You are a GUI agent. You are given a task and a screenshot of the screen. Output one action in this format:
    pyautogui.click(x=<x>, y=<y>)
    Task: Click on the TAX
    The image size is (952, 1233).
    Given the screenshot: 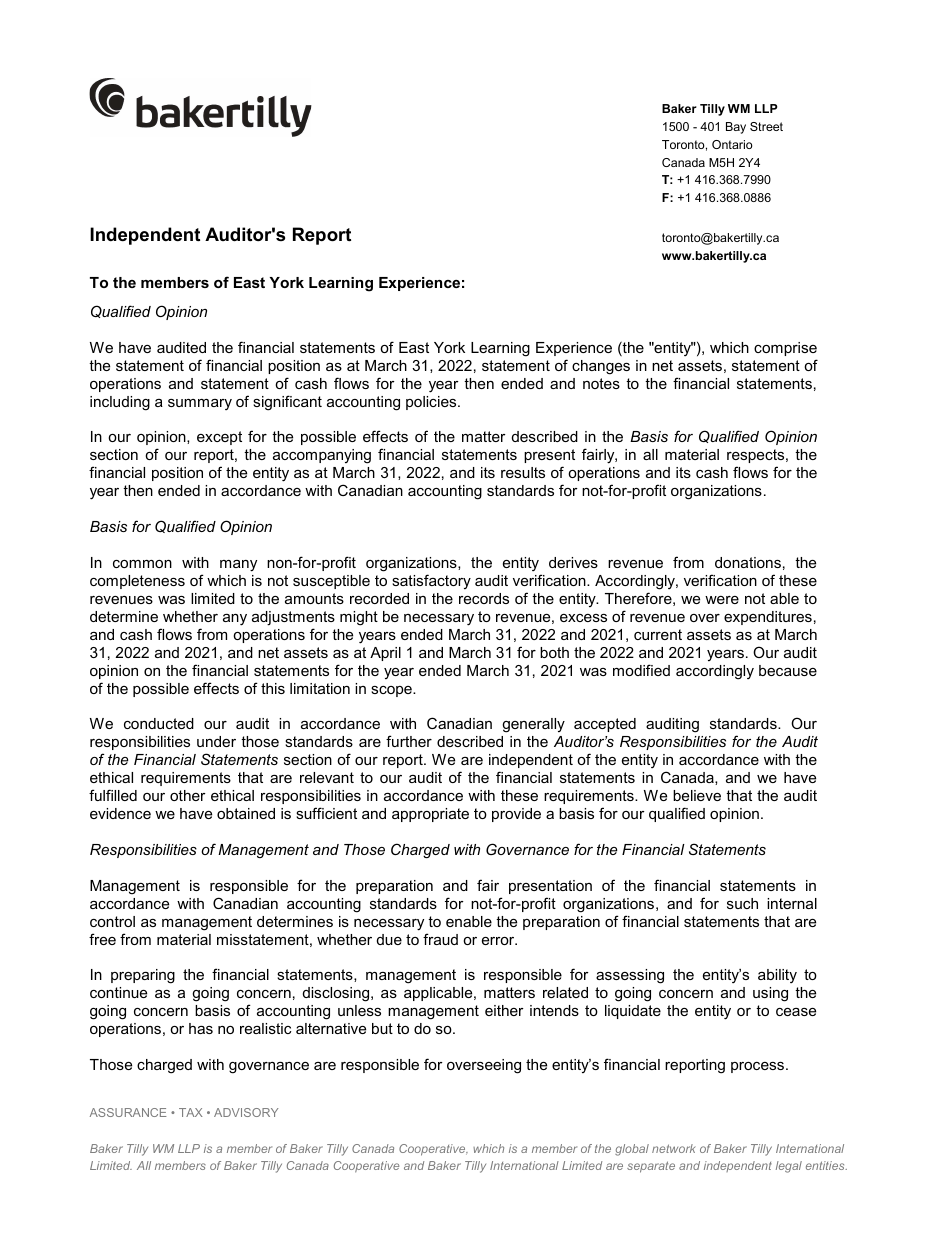 What is the action you would take?
    pyautogui.click(x=190, y=1112)
